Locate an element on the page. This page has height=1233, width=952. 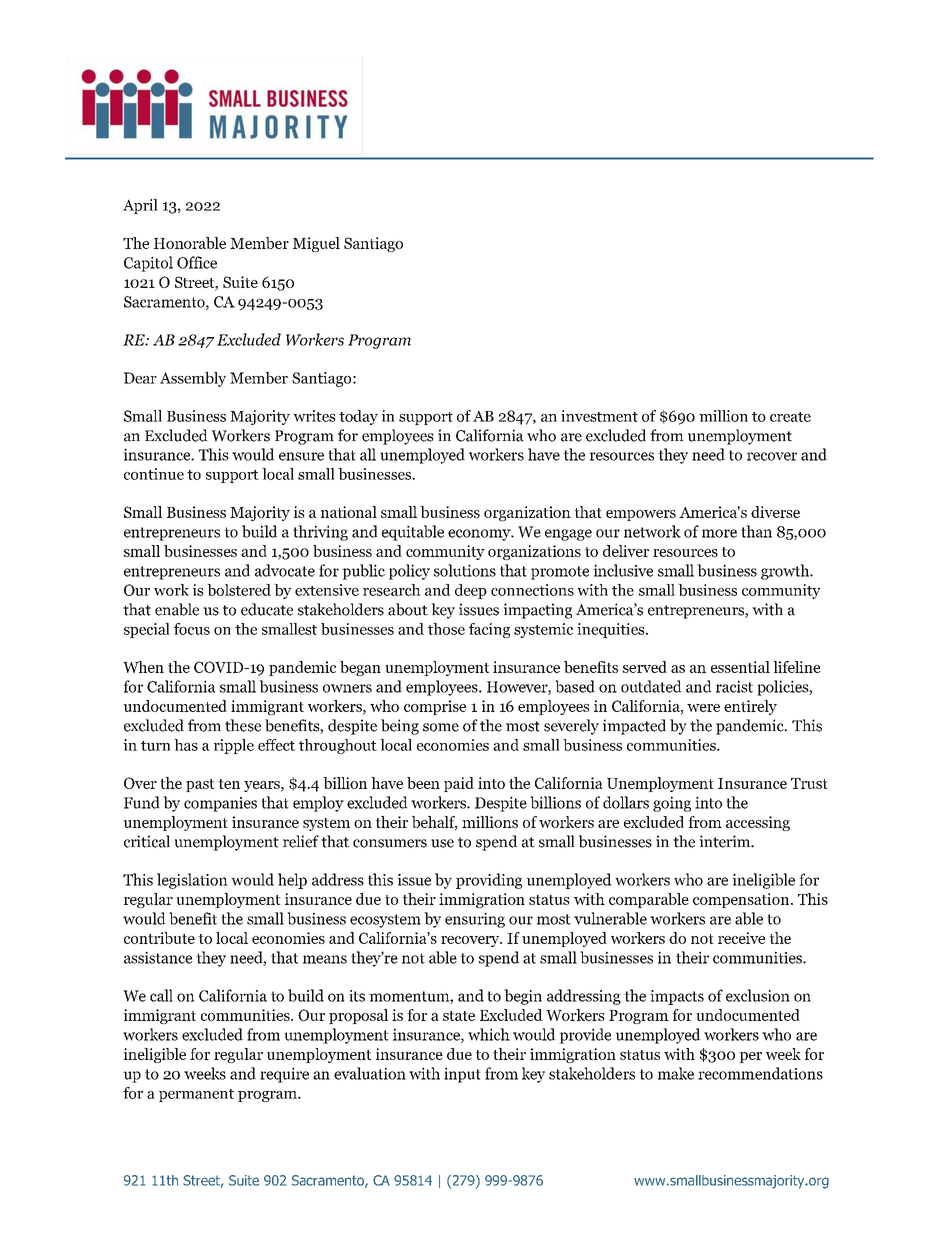
create is located at coordinates (790, 417).
